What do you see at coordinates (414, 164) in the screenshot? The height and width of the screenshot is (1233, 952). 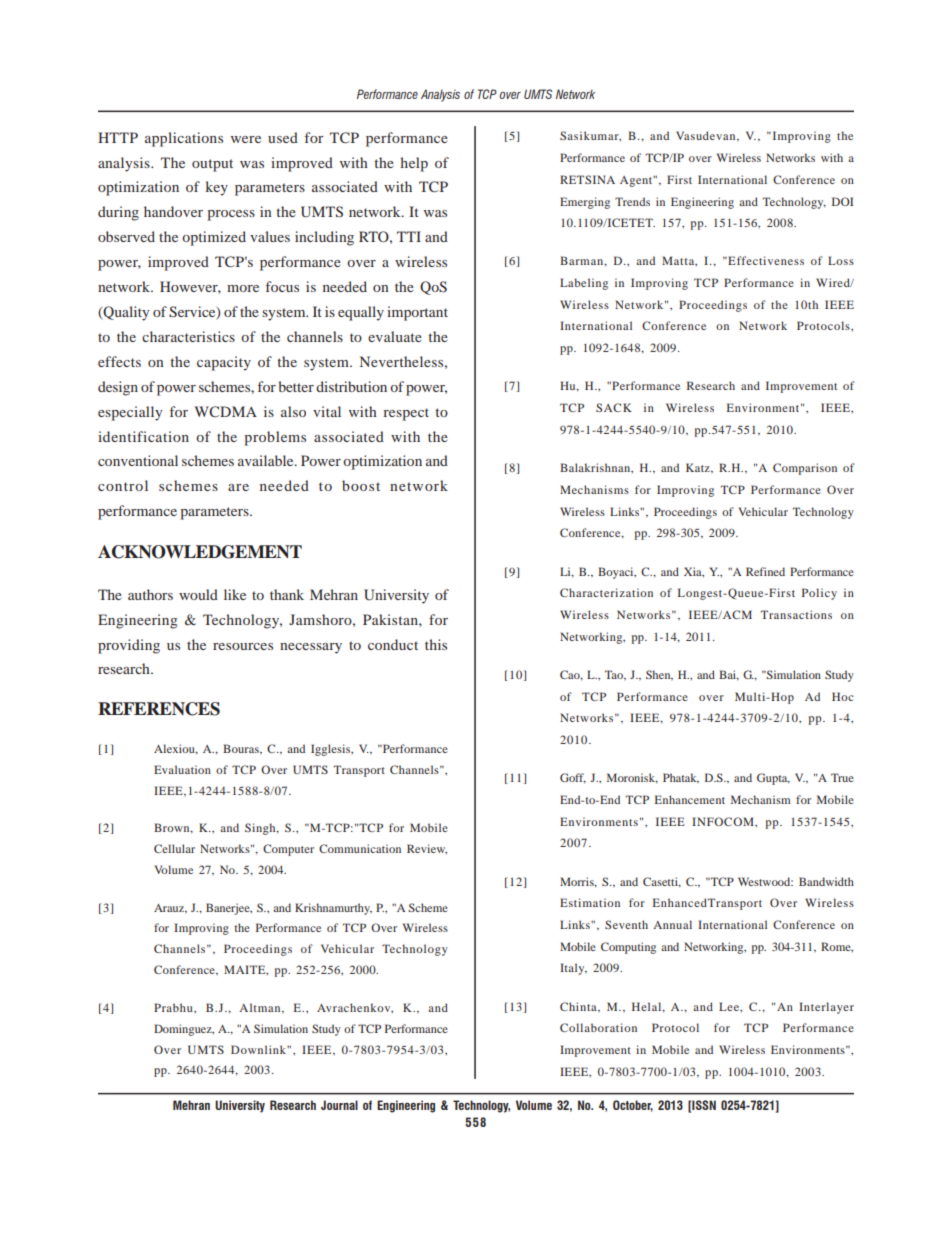 I see `help` at bounding box center [414, 164].
